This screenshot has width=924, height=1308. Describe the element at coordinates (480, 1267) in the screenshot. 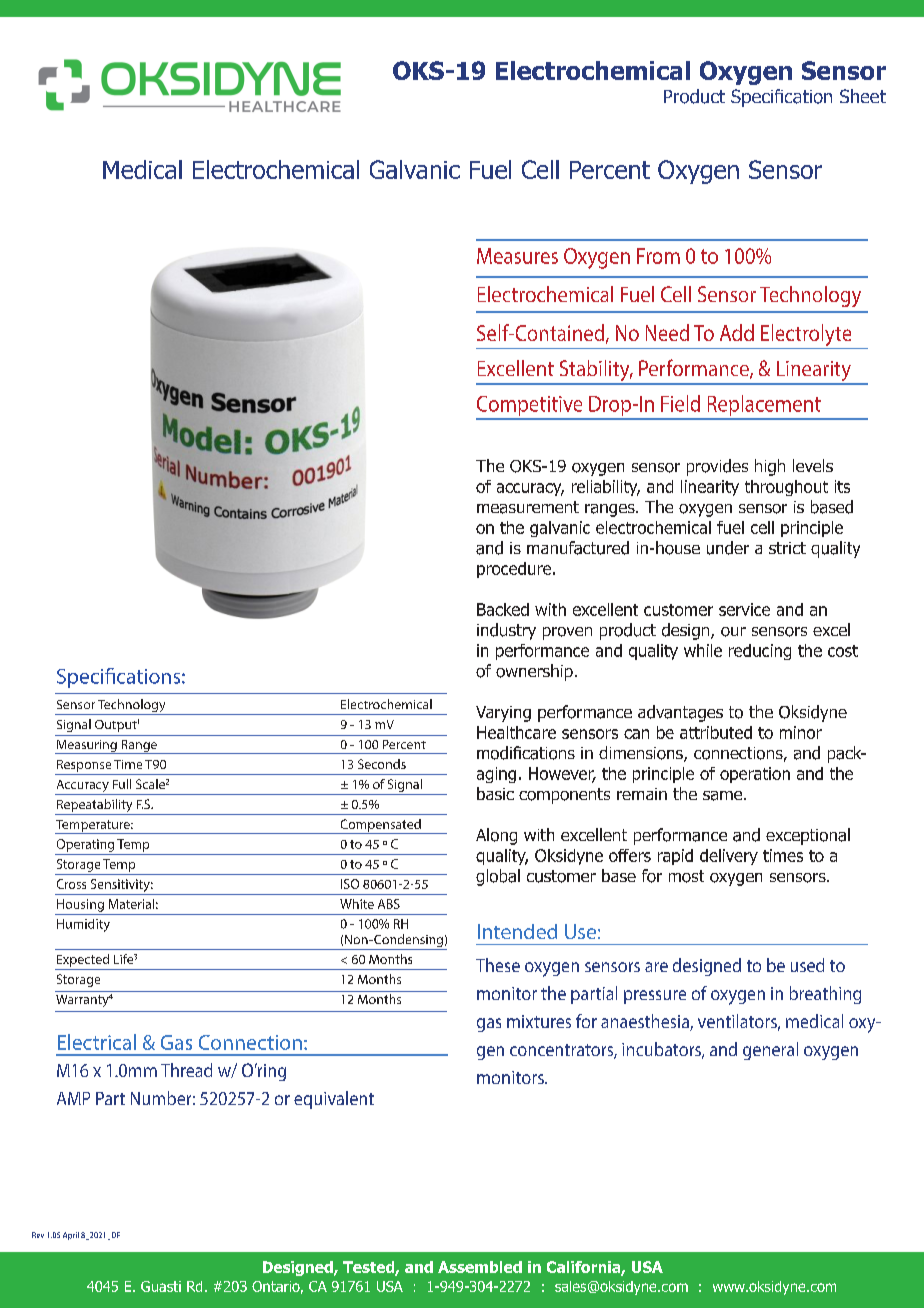

I see `Assembled` at that location.
